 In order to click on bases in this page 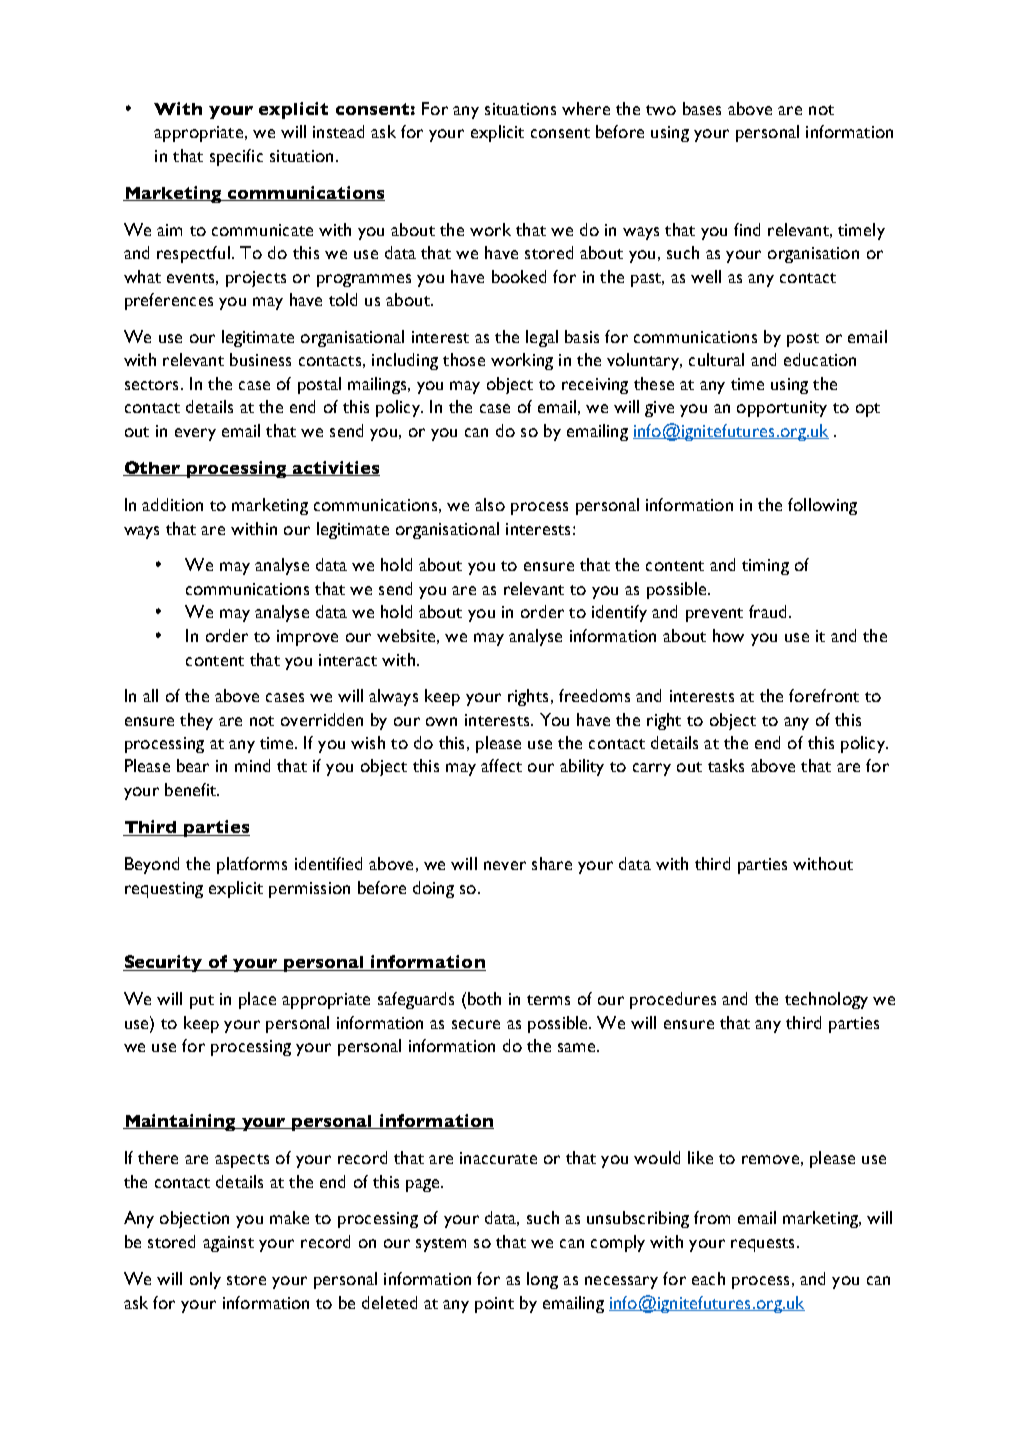, I will do `click(702, 108)`.
